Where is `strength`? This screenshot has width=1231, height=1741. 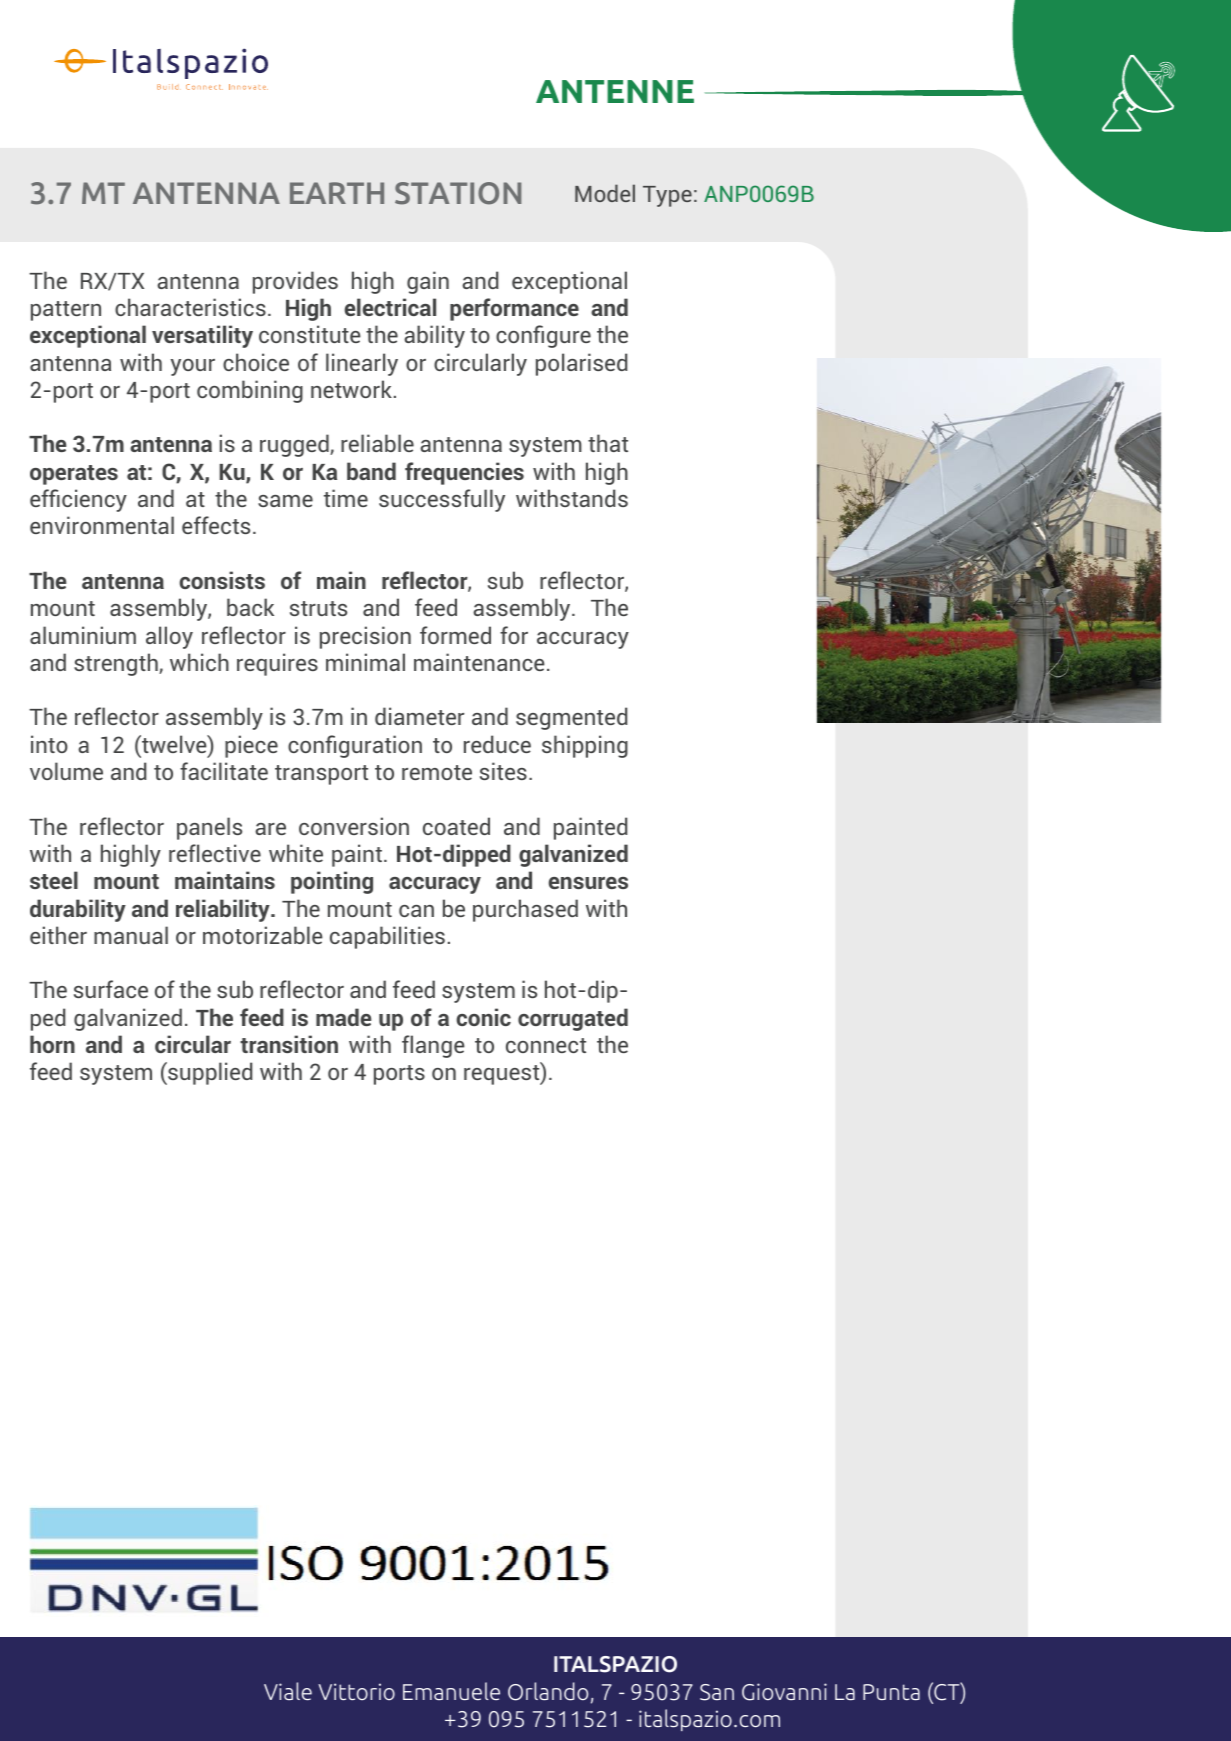 strength is located at coordinates (117, 664).
